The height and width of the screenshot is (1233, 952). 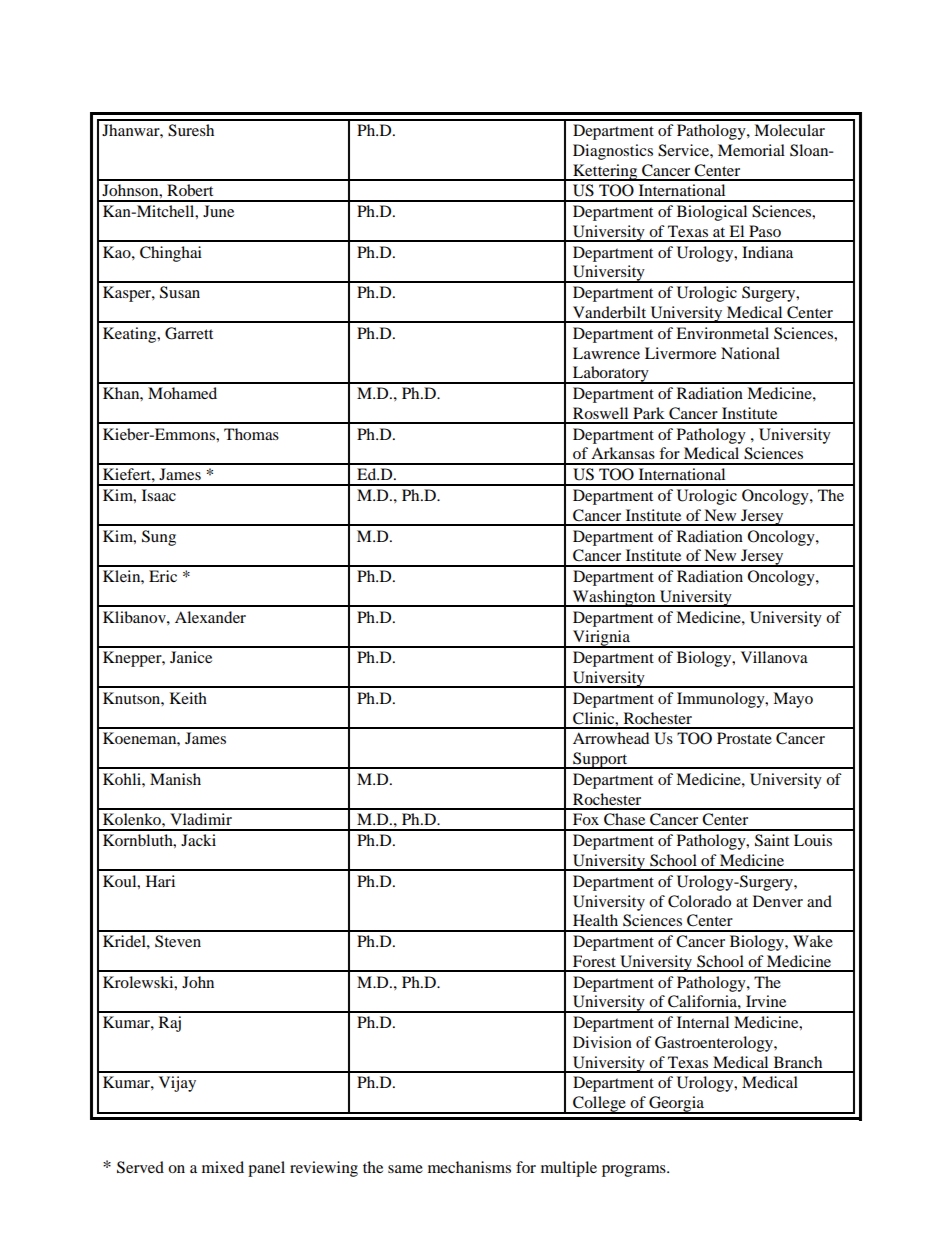 I want to click on Health, so click(x=595, y=920).
